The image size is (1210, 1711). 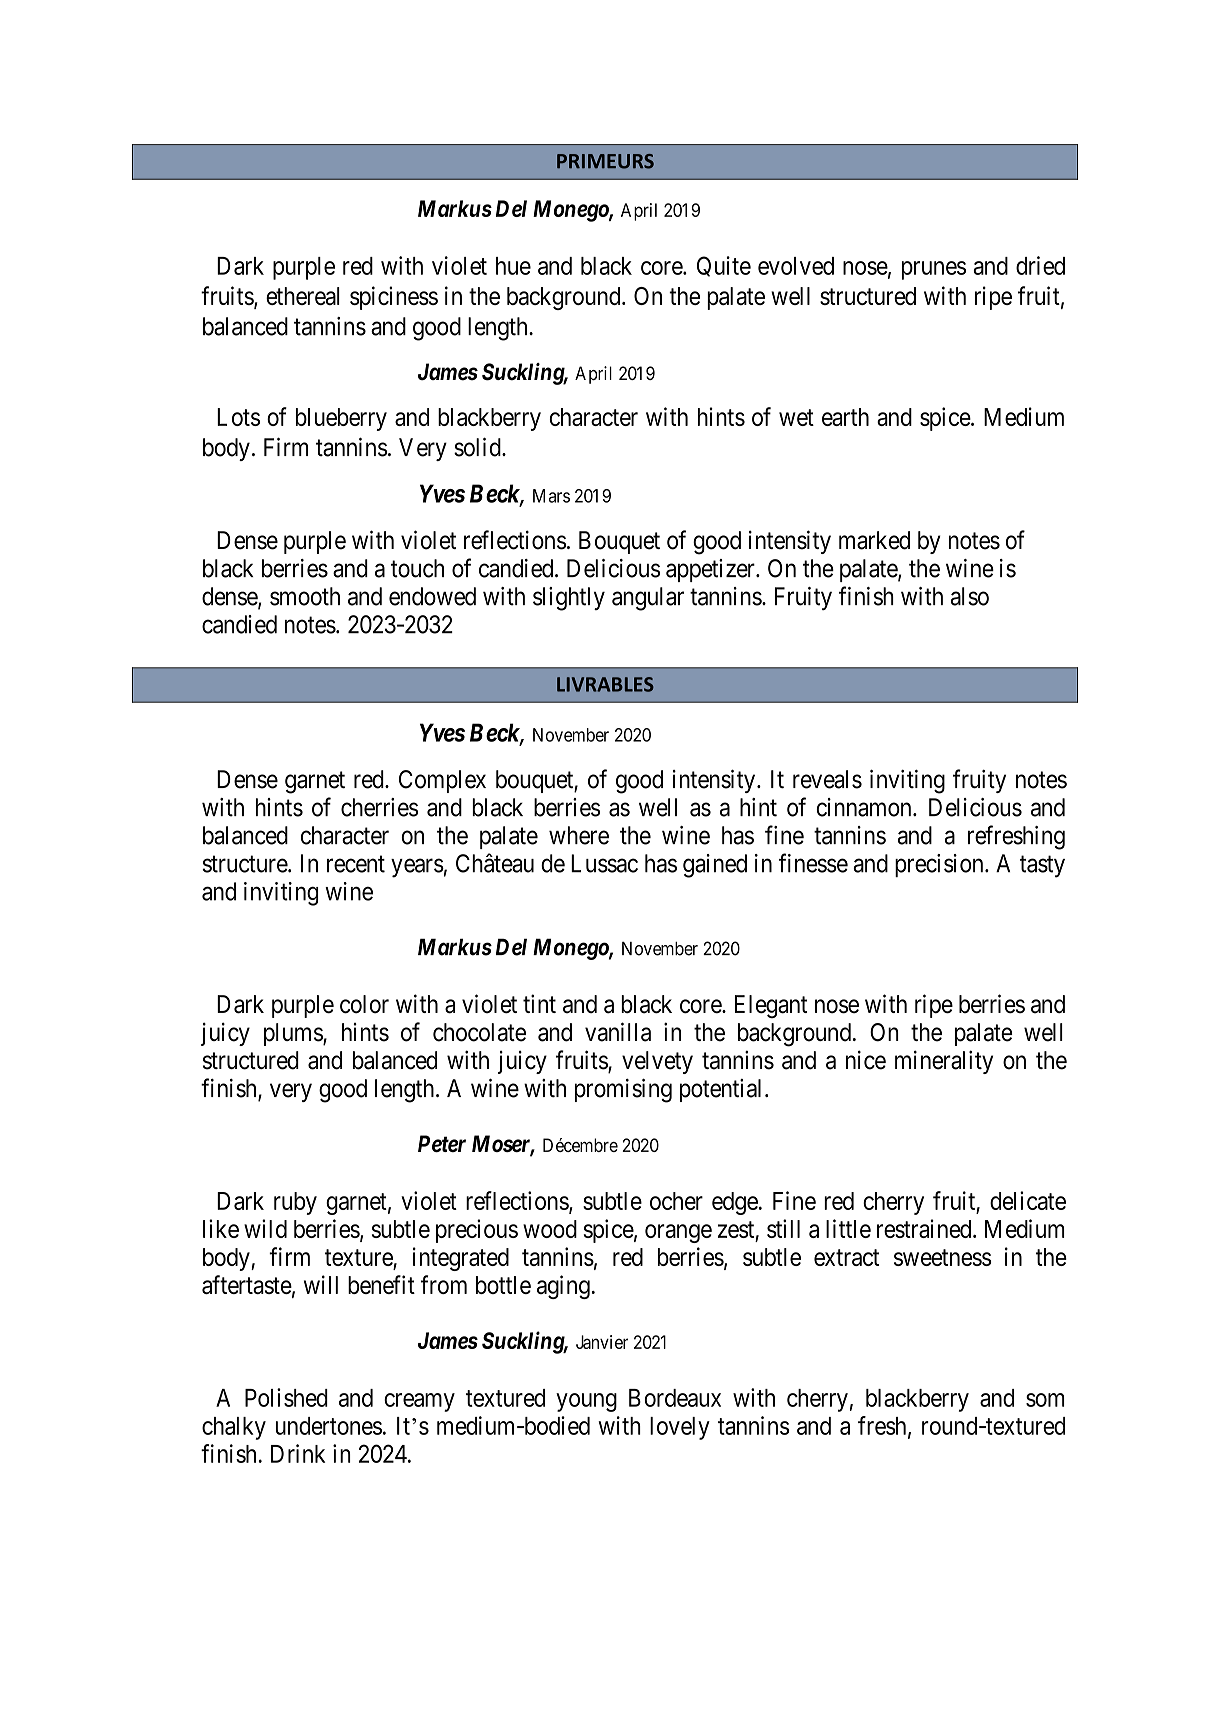 I want to click on Quite, so click(x=724, y=266).
